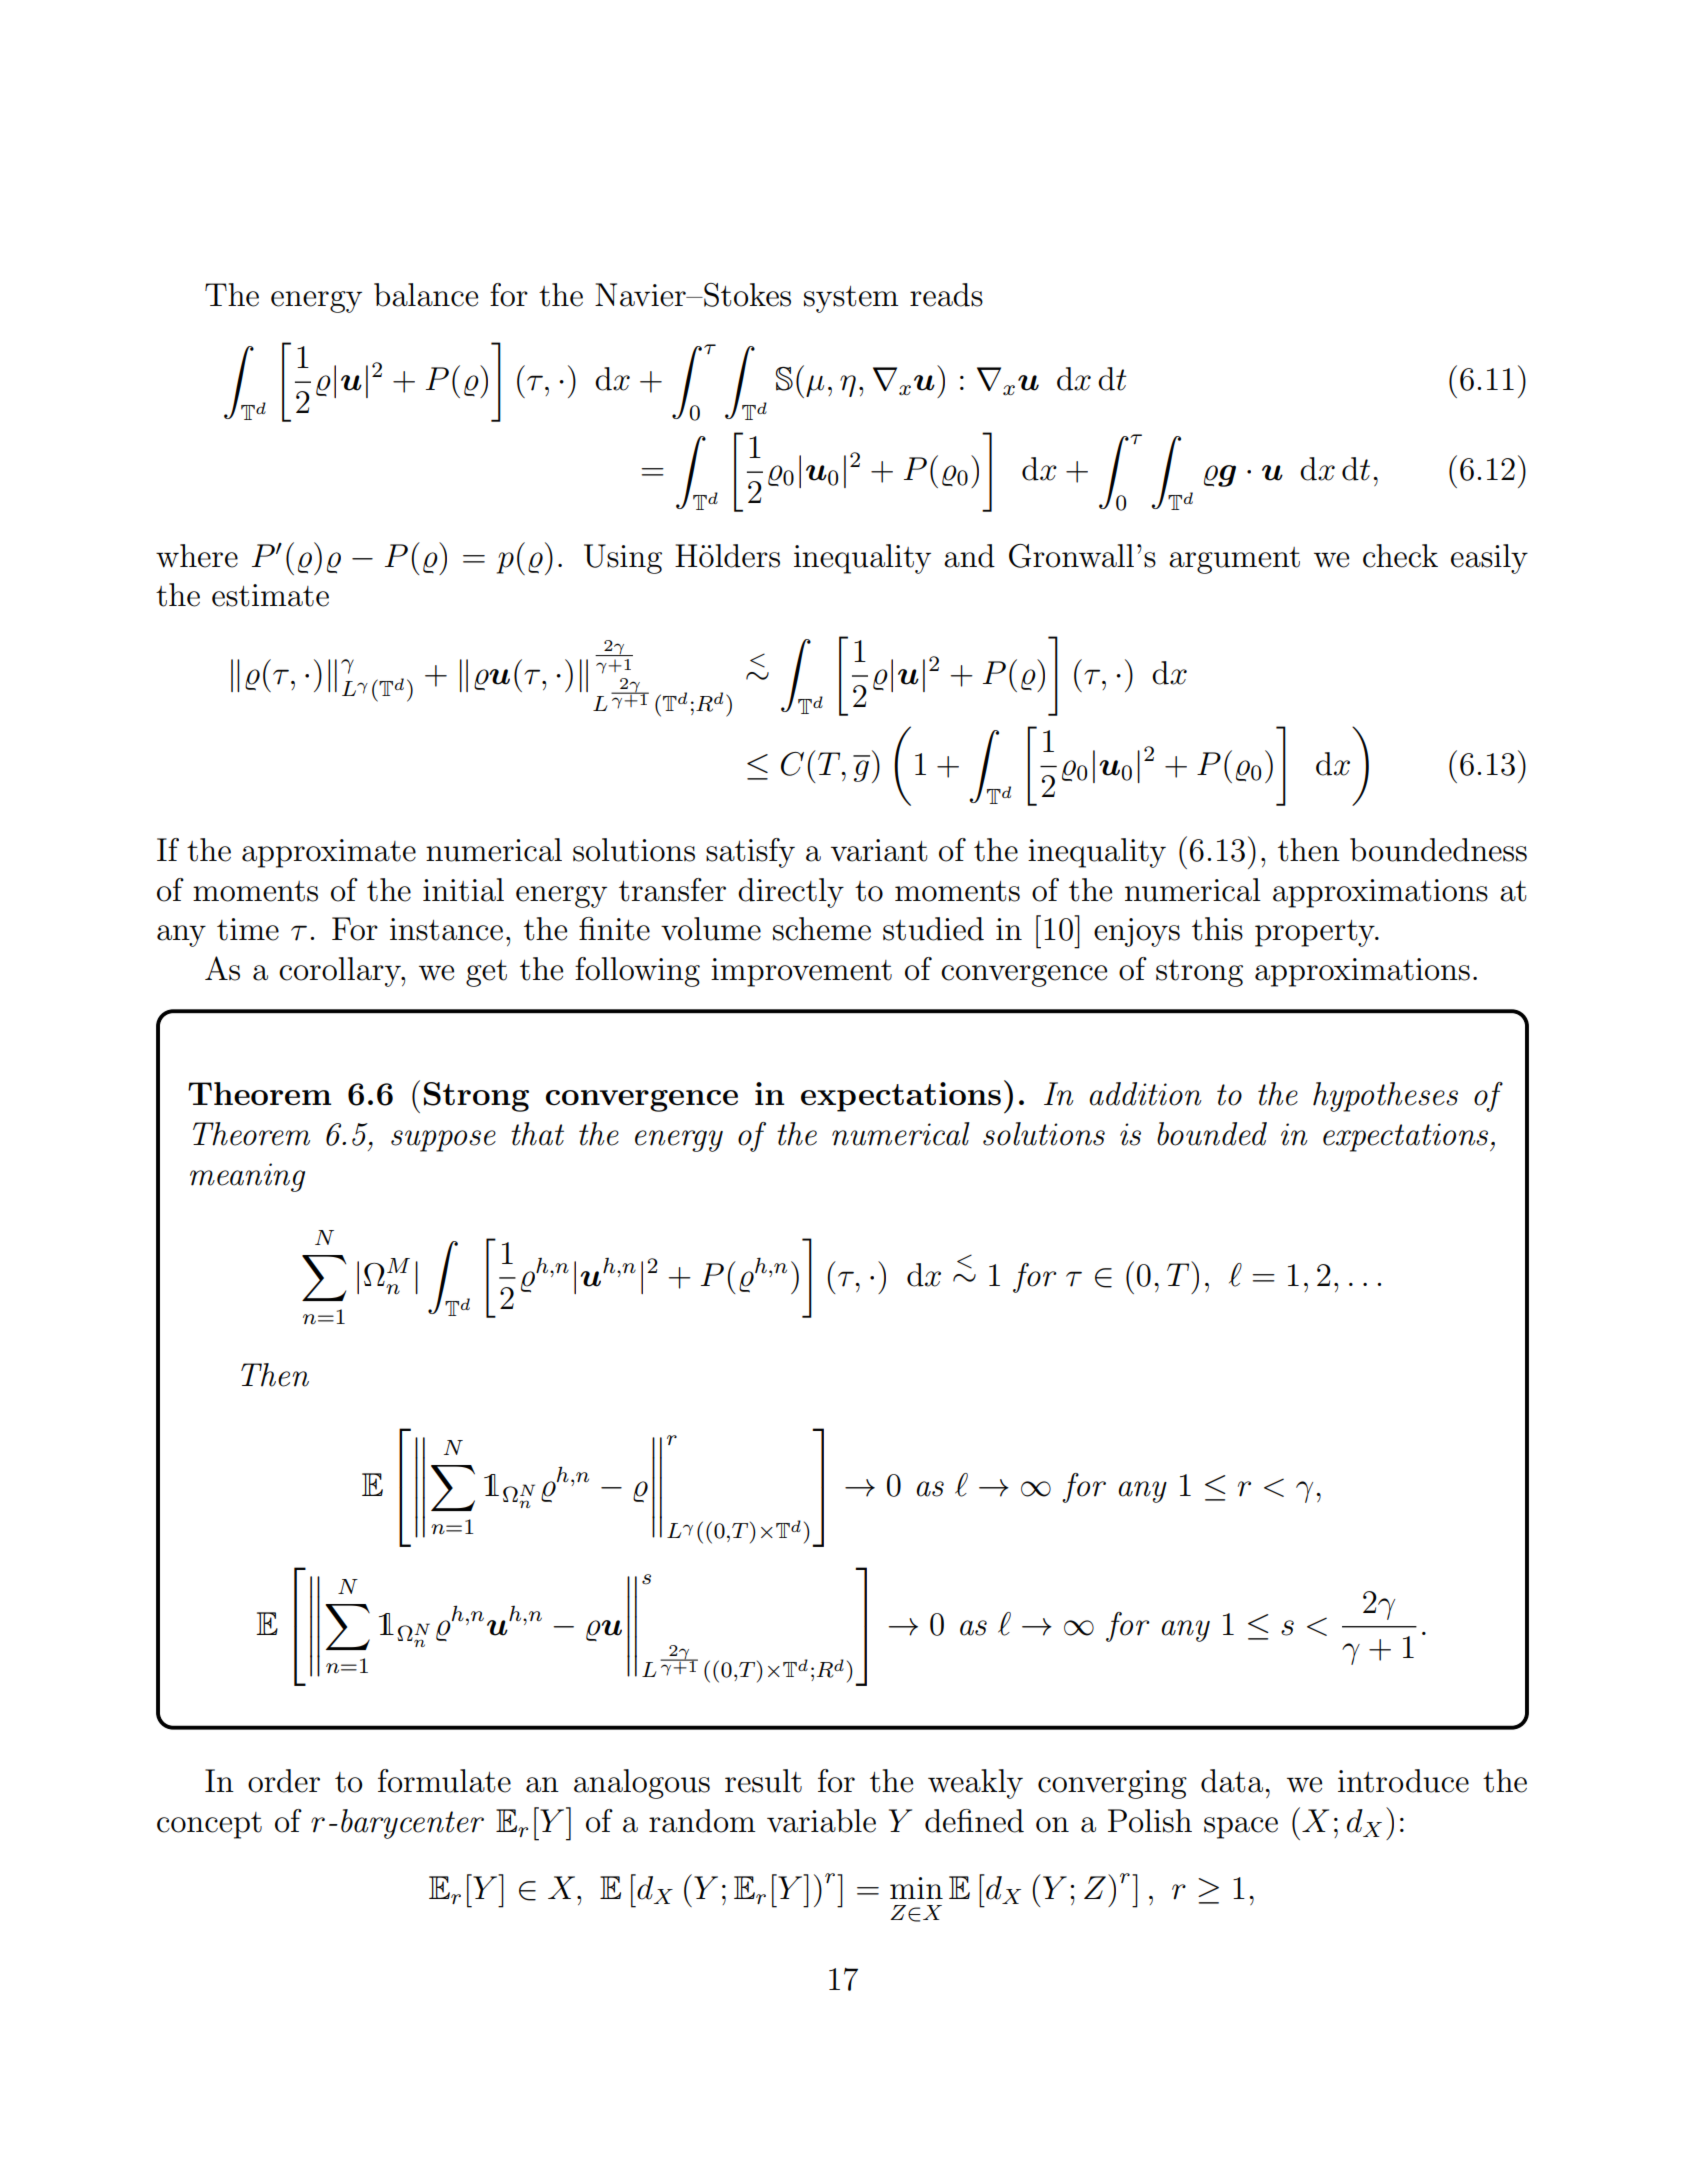 This screenshot has height=2181, width=1685. What do you see at coordinates (1241, 1828) in the screenshot?
I see `space` at bounding box center [1241, 1828].
